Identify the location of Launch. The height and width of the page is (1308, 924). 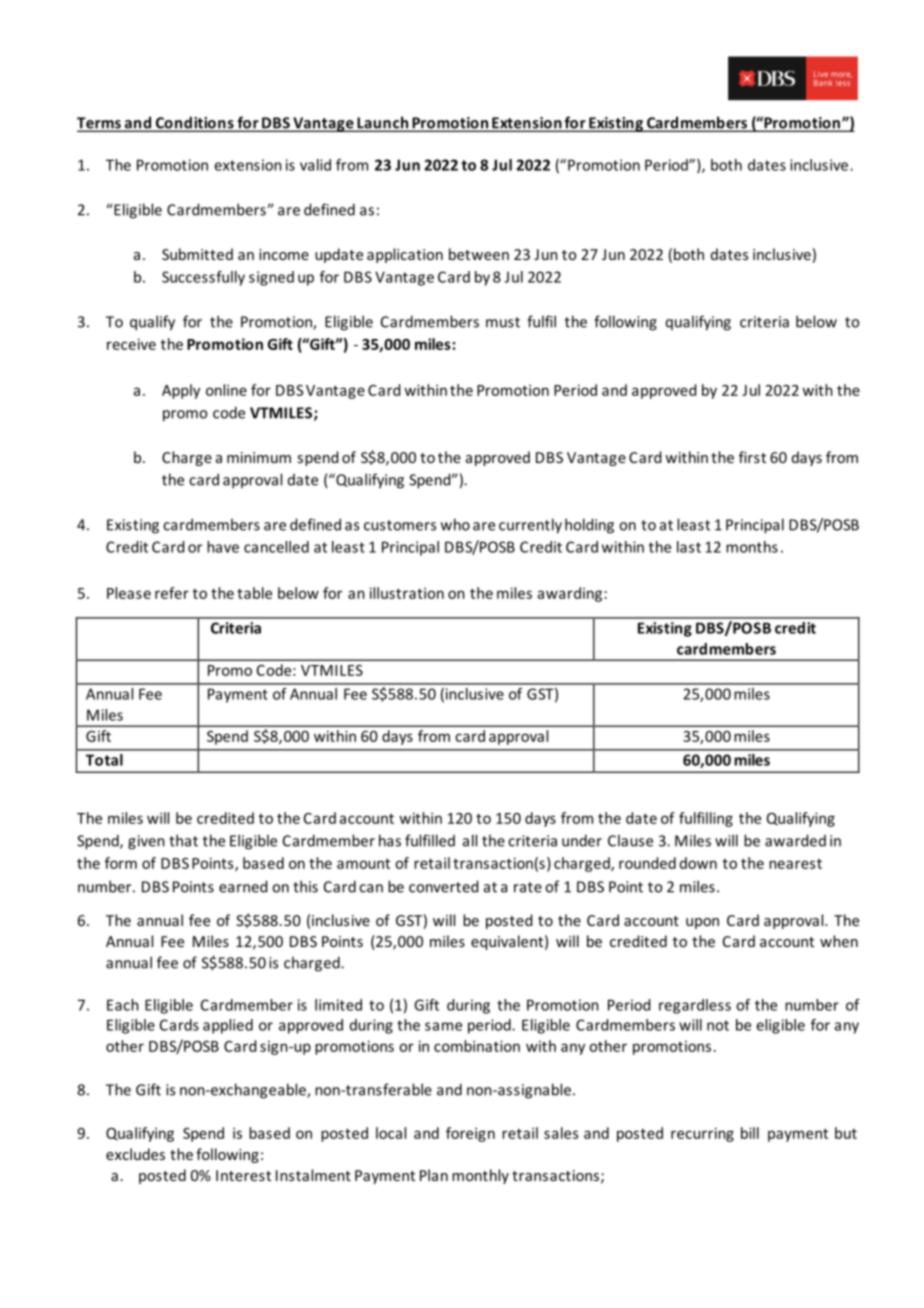
(383, 123).
